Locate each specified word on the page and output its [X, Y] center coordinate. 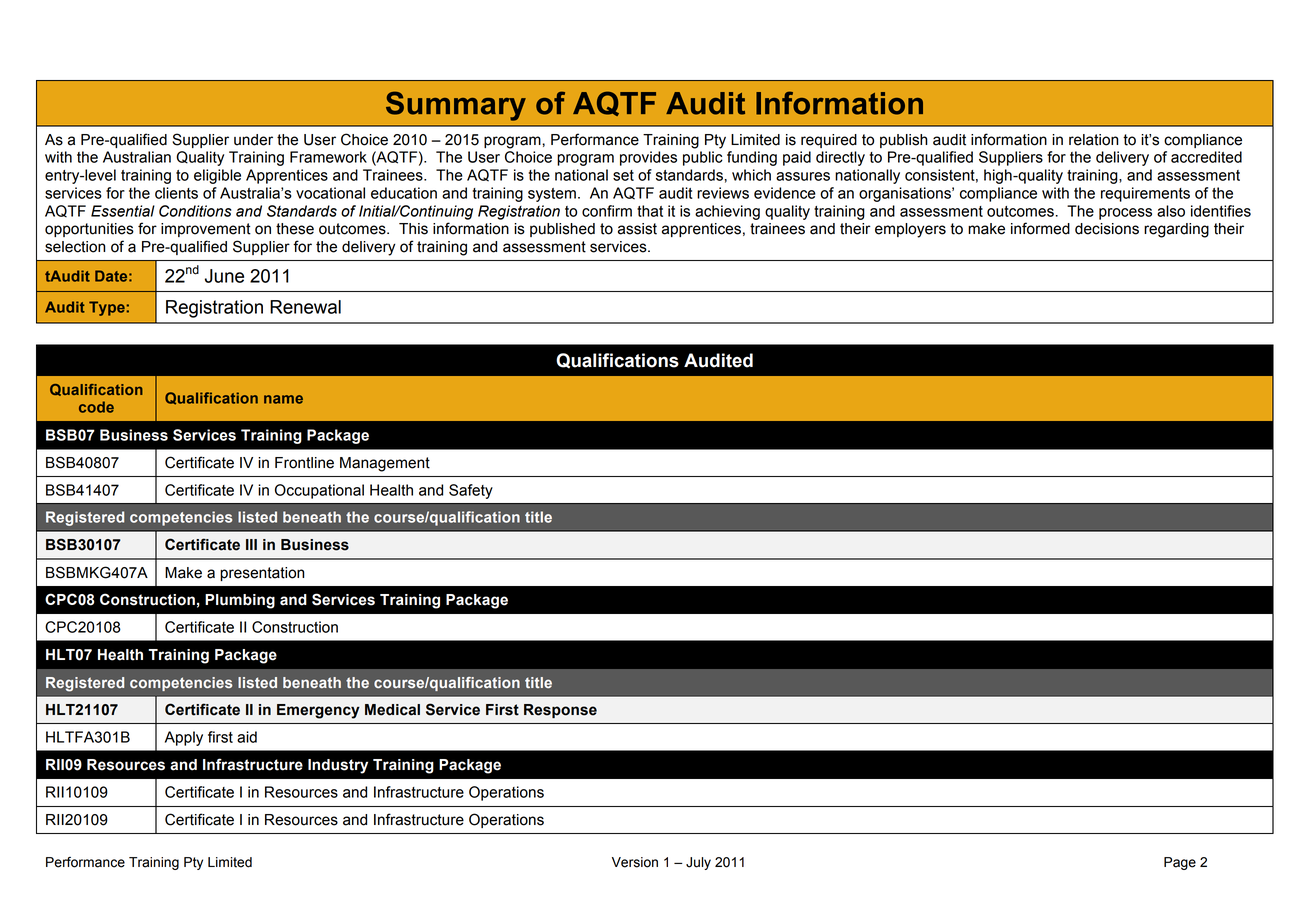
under [253, 140]
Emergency [318, 711]
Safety [471, 491]
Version [635, 862]
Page [1180, 863]
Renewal [305, 307]
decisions [1107, 229]
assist [637, 229]
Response [560, 711]
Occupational [319, 491]
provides [648, 158]
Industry [338, 766]
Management [385, 464]
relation [1093, 140]
